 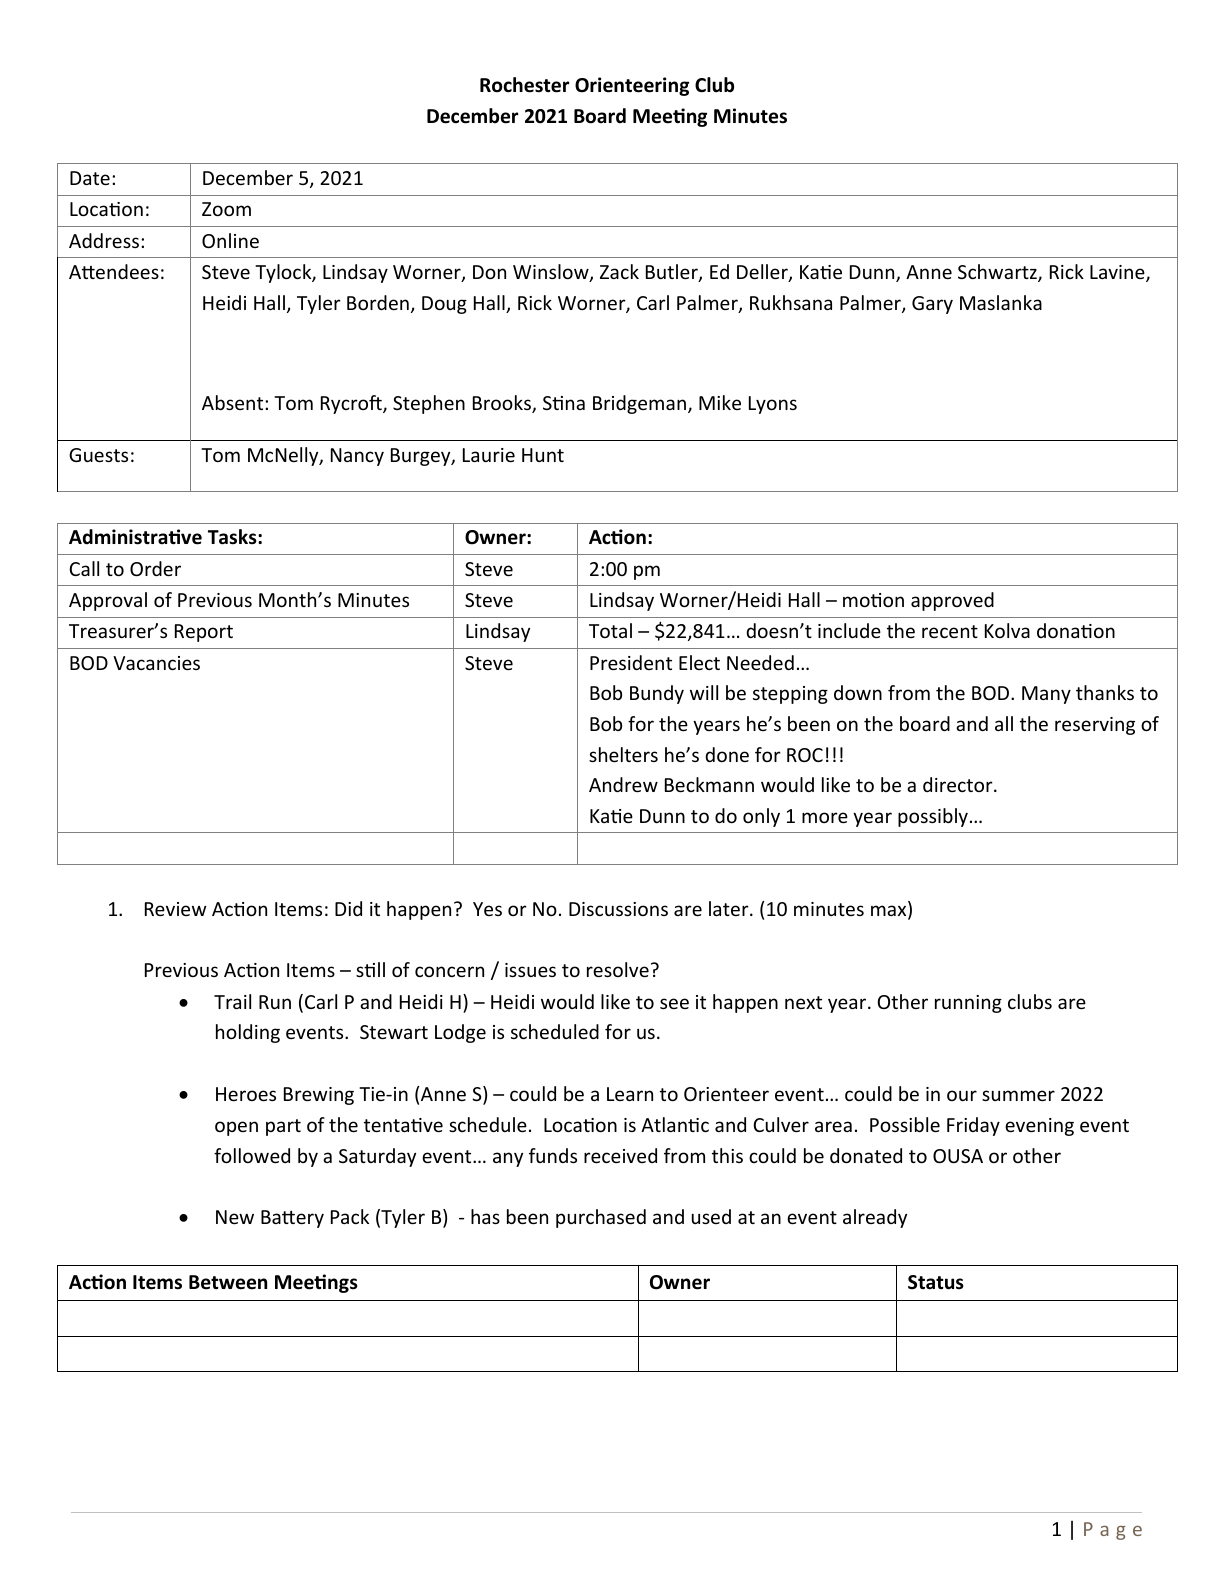 I want to click on Many, so click(x=1046, y=695).
